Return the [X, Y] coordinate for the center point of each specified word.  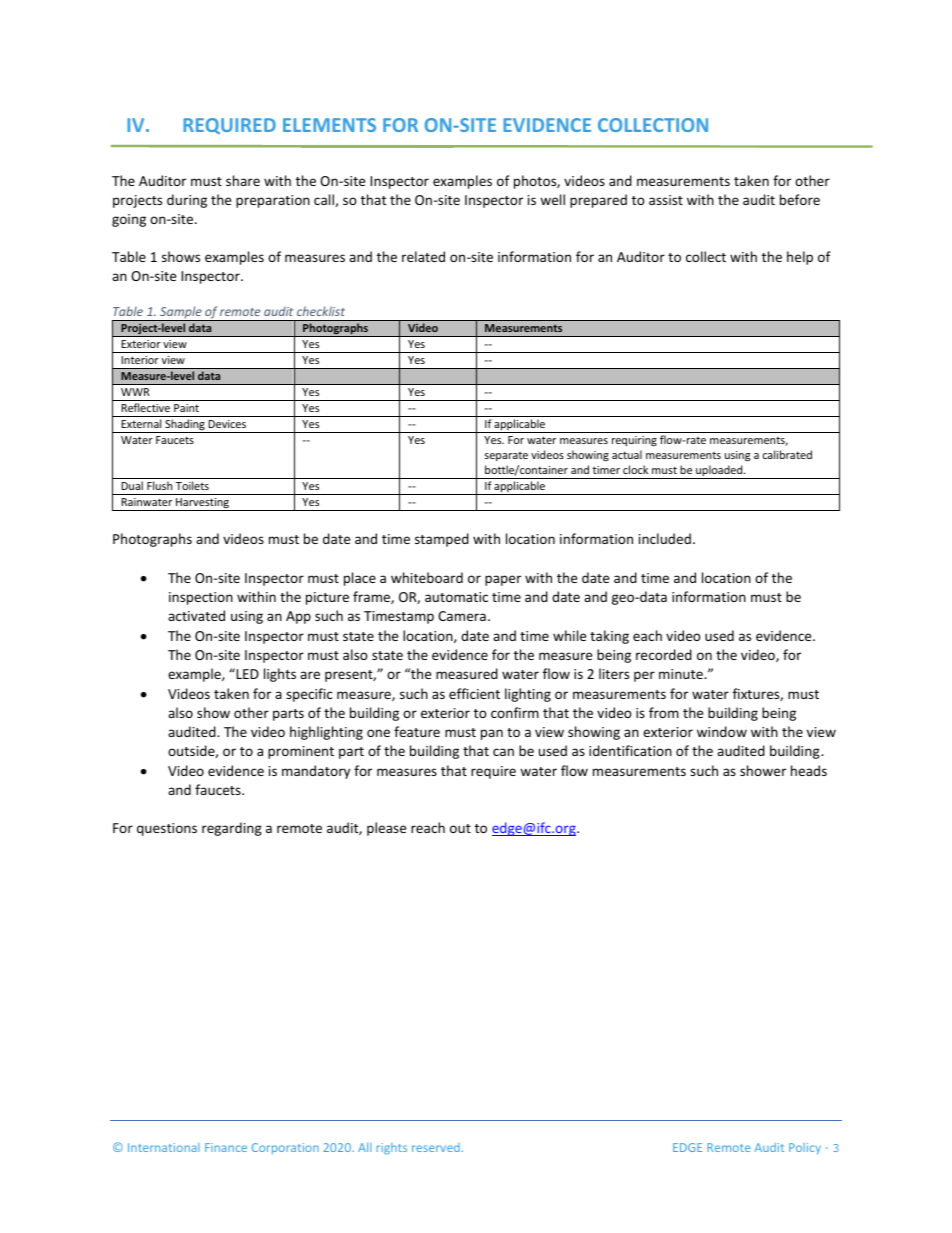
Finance [226, 1147]
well [552, 199]
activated [196, 615]
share [243, 180]
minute [682, 674]
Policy [805, 1149]
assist [666, 200]
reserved [436, 1147]
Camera [462, 616]
